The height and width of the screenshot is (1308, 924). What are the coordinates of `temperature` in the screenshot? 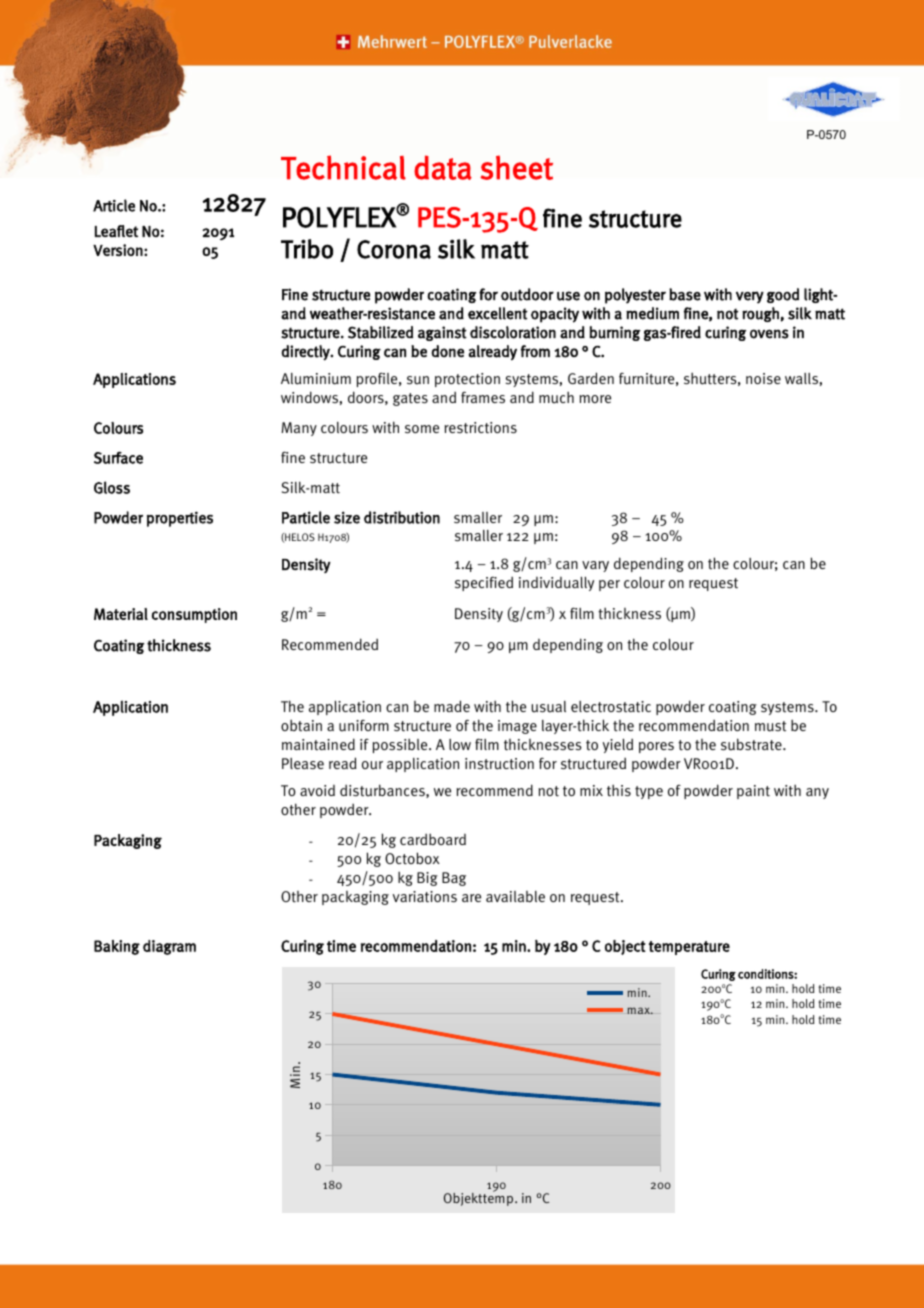 It's located at (689, 948).
